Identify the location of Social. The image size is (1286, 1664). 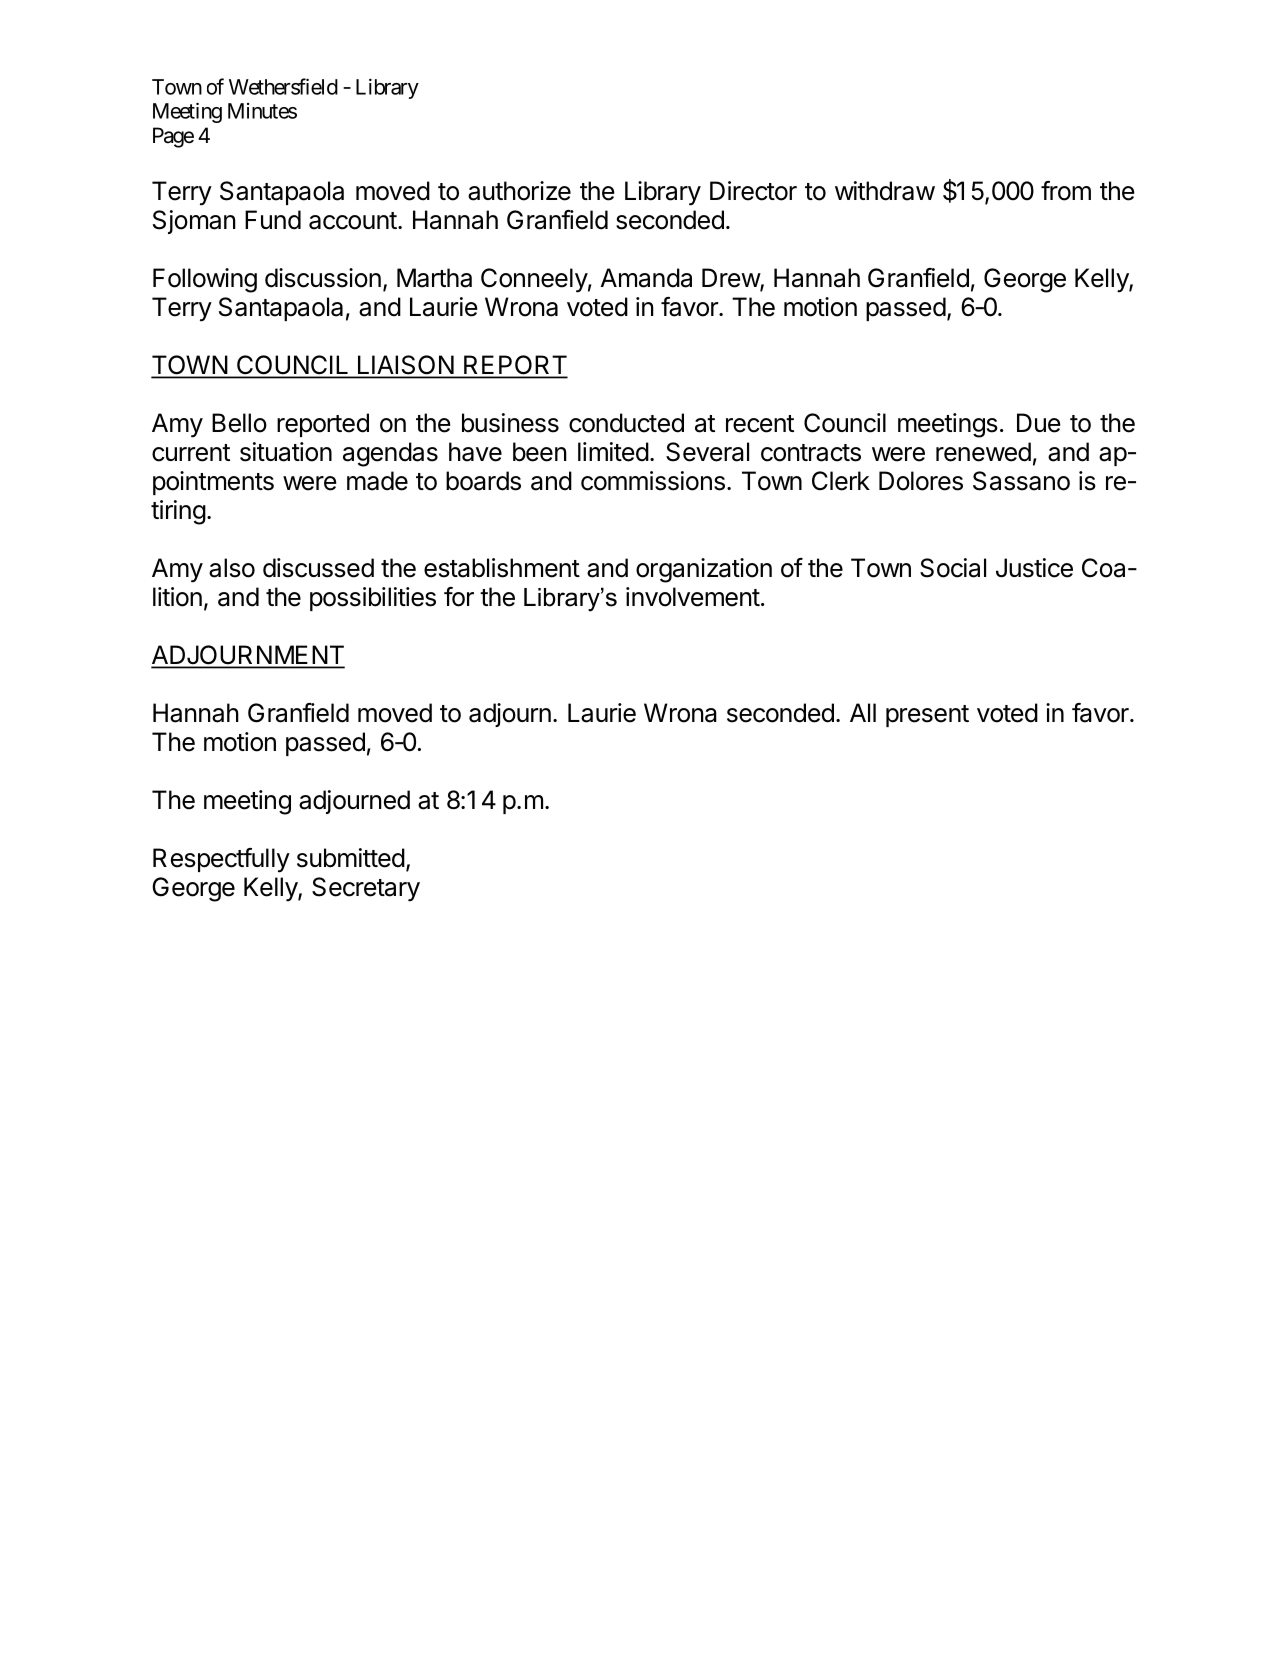
(953, 568).
